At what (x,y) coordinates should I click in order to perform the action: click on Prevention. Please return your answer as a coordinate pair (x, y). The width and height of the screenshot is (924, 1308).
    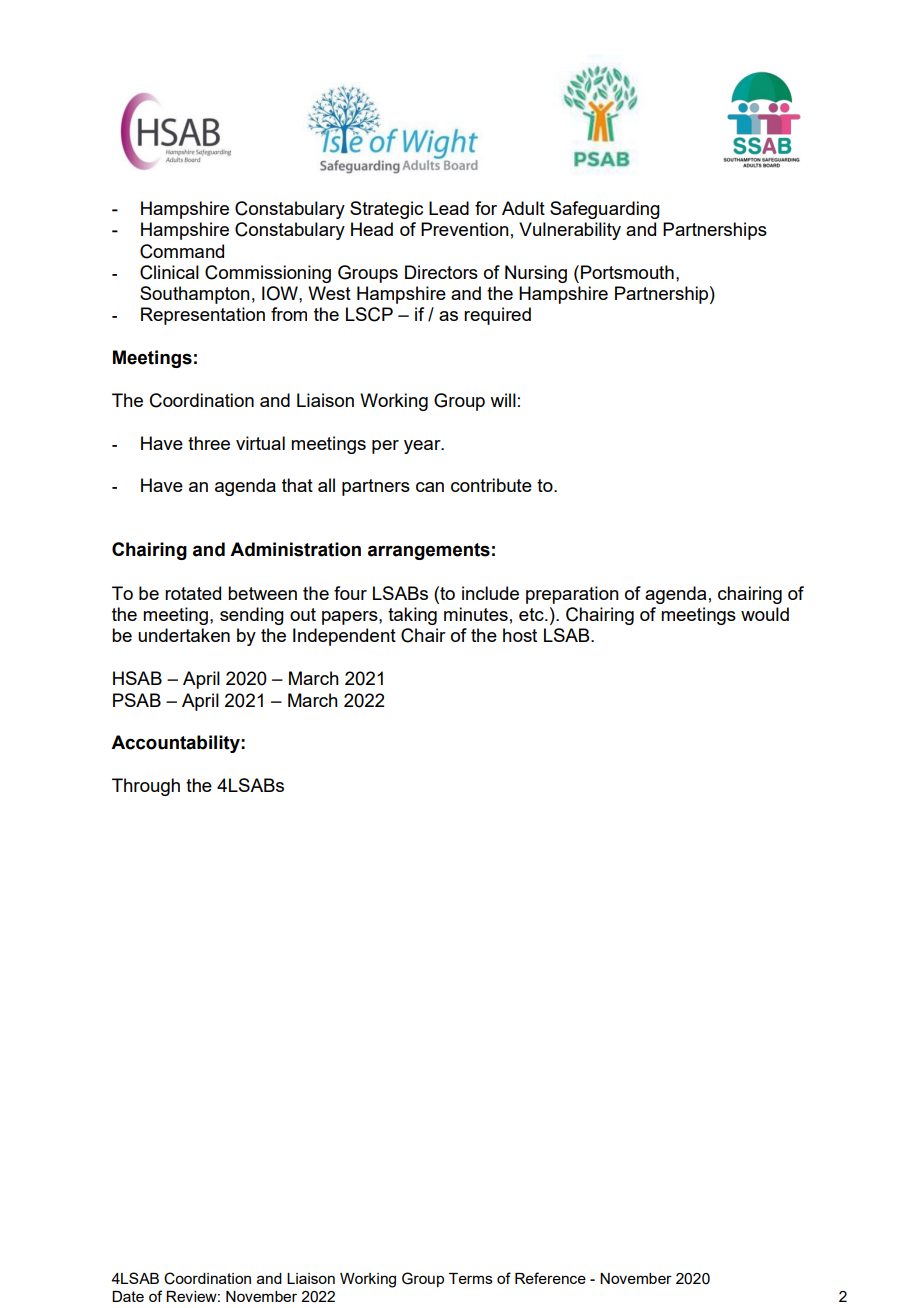
    Looking at the image, I should click on (465, 229).
